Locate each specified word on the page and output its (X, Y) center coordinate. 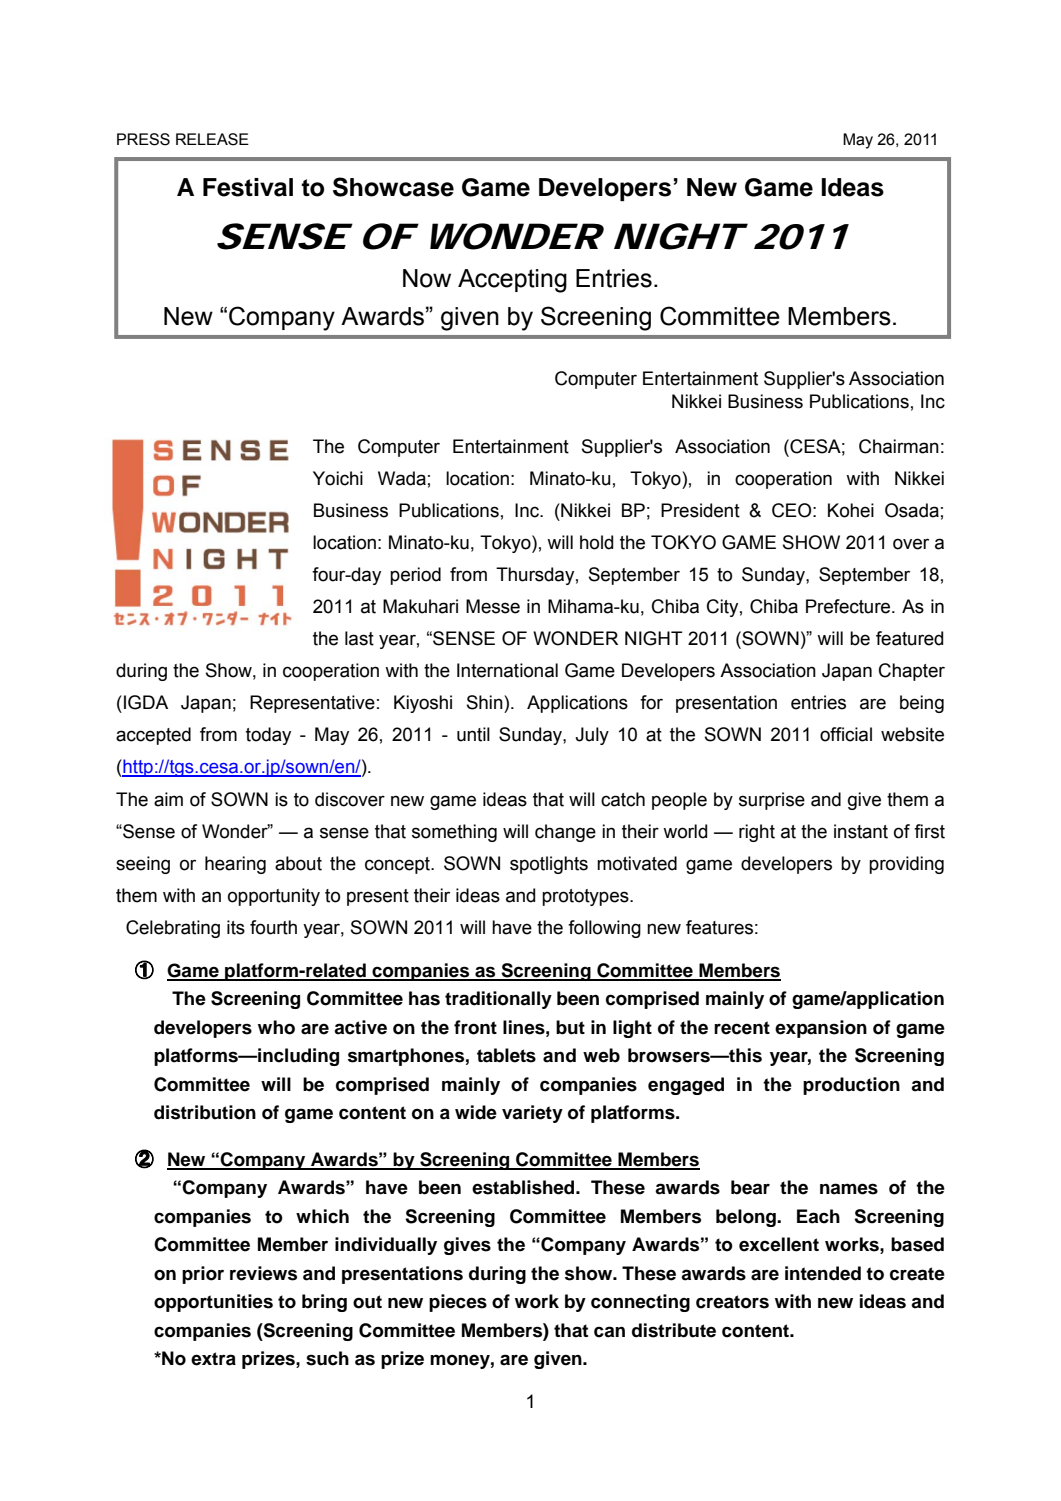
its (236, 927)
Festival (248, 187)
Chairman (899, 446)
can (609, 1332)
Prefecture (849, 606)
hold (596, 542)
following (604, 929)
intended (823, 1273)
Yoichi (338, 478)
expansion (821, 1029)
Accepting (512, 281)
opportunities (213, 1303)
